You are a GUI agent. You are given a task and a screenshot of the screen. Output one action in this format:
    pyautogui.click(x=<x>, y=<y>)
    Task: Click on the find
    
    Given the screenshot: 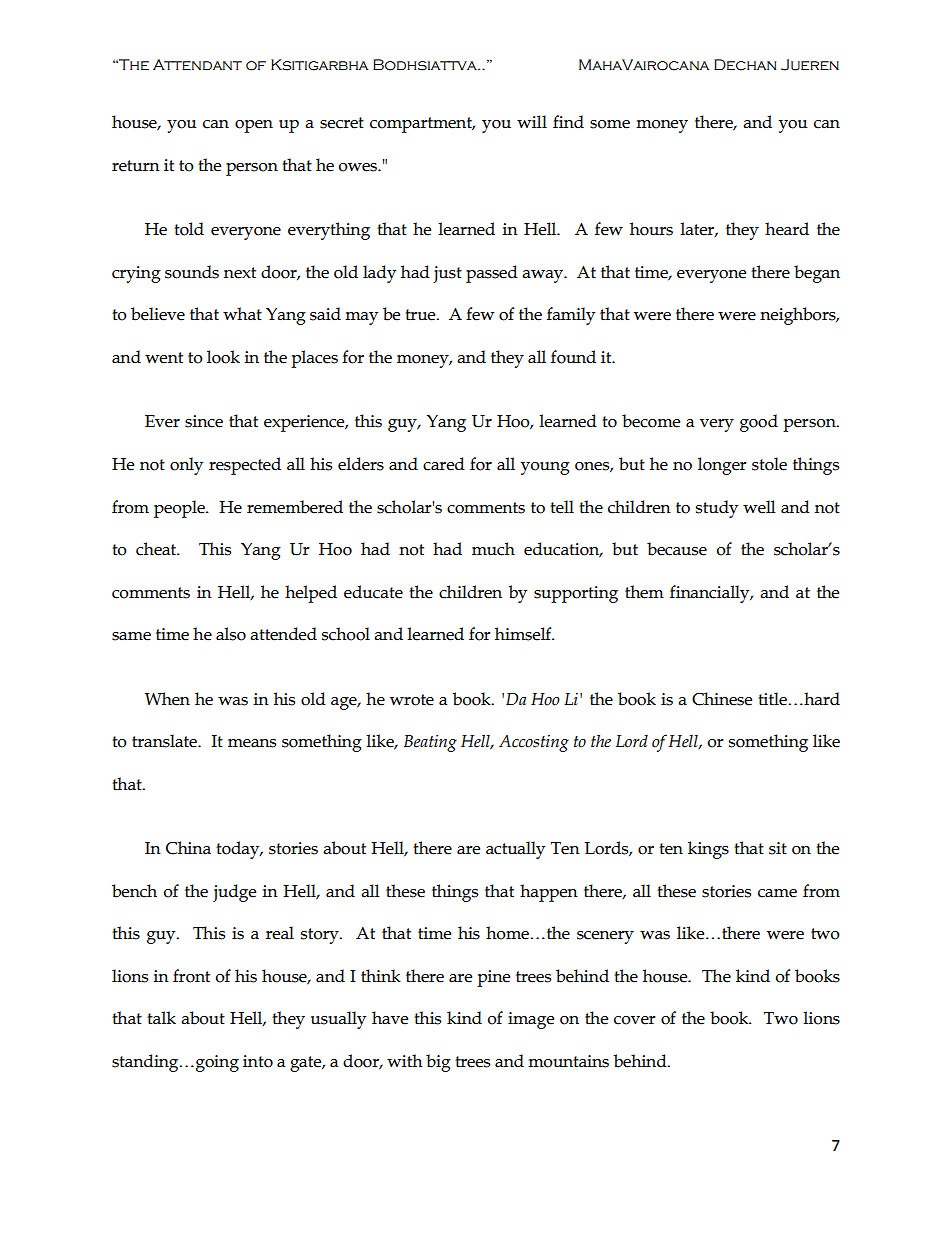 What is the action you would take?
    pyautogui.click(x=568, y=122)
